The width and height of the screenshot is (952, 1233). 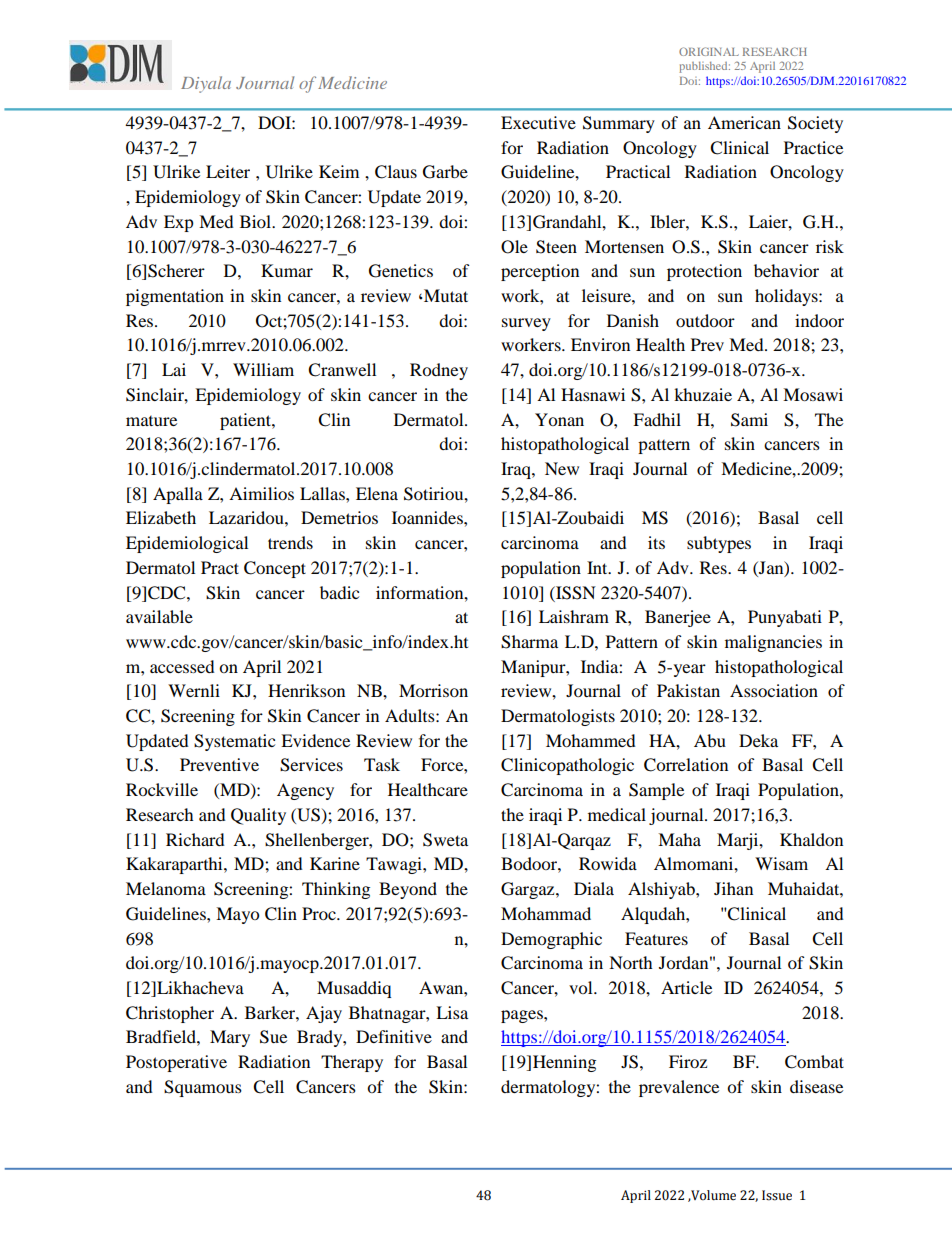 What do you see at coordinates (777, 1195) in the screenshot?
I see `Issue` at bounding box center [777, 1195].
